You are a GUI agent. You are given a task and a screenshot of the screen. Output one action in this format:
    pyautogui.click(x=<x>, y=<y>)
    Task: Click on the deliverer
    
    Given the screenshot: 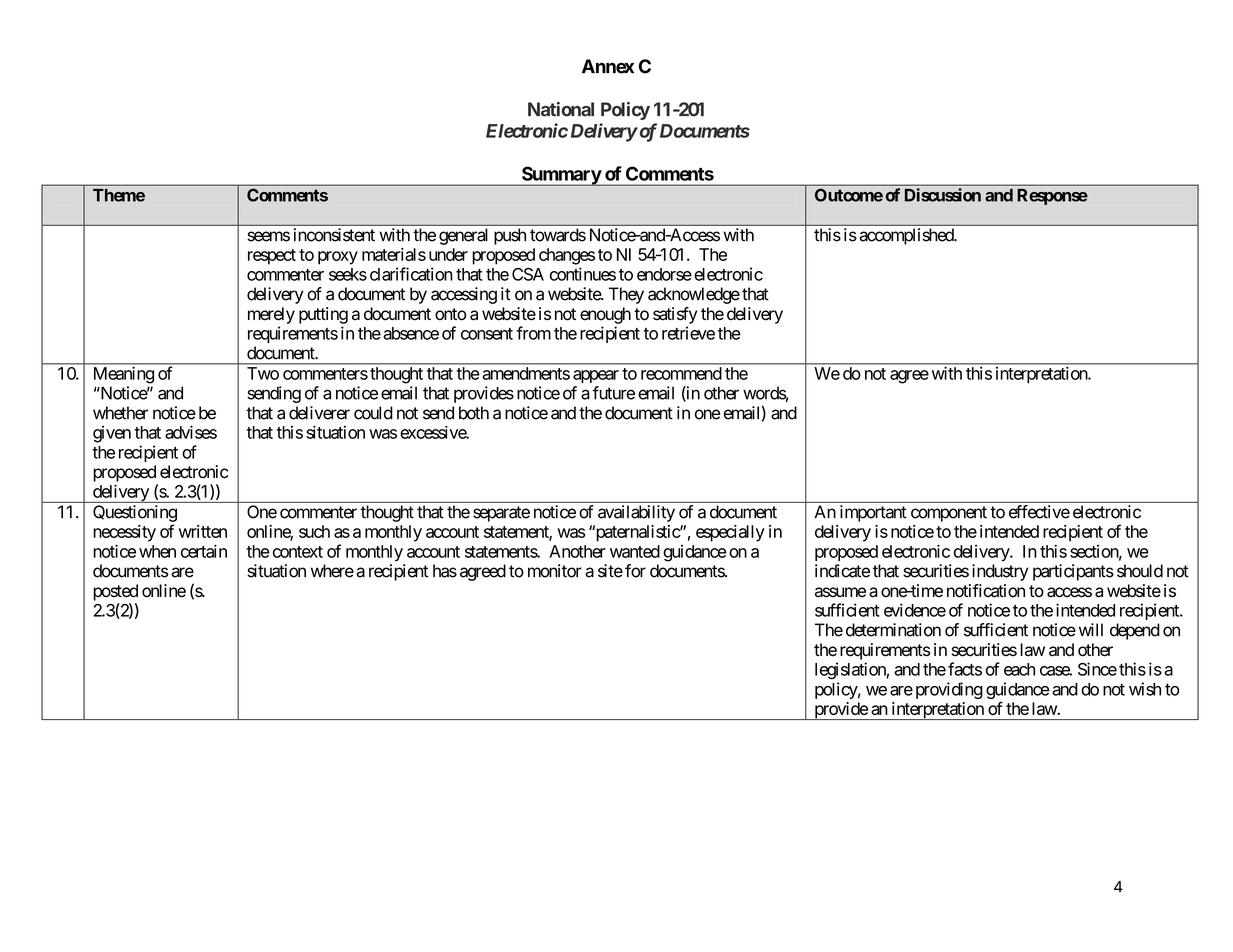 What is the action you would take?
    pyautogui.click(x=319, y=413)
